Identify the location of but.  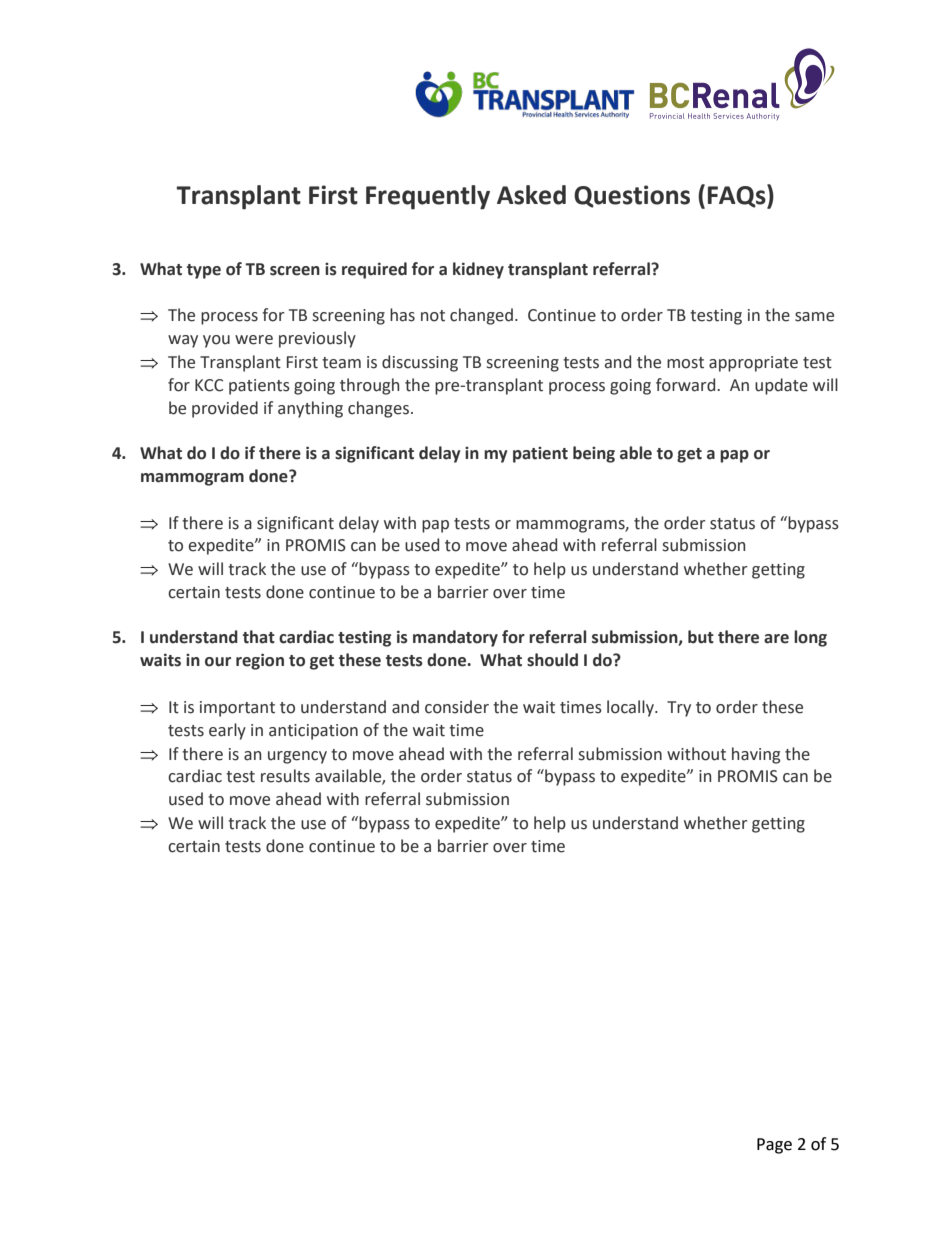
(701, 637).
